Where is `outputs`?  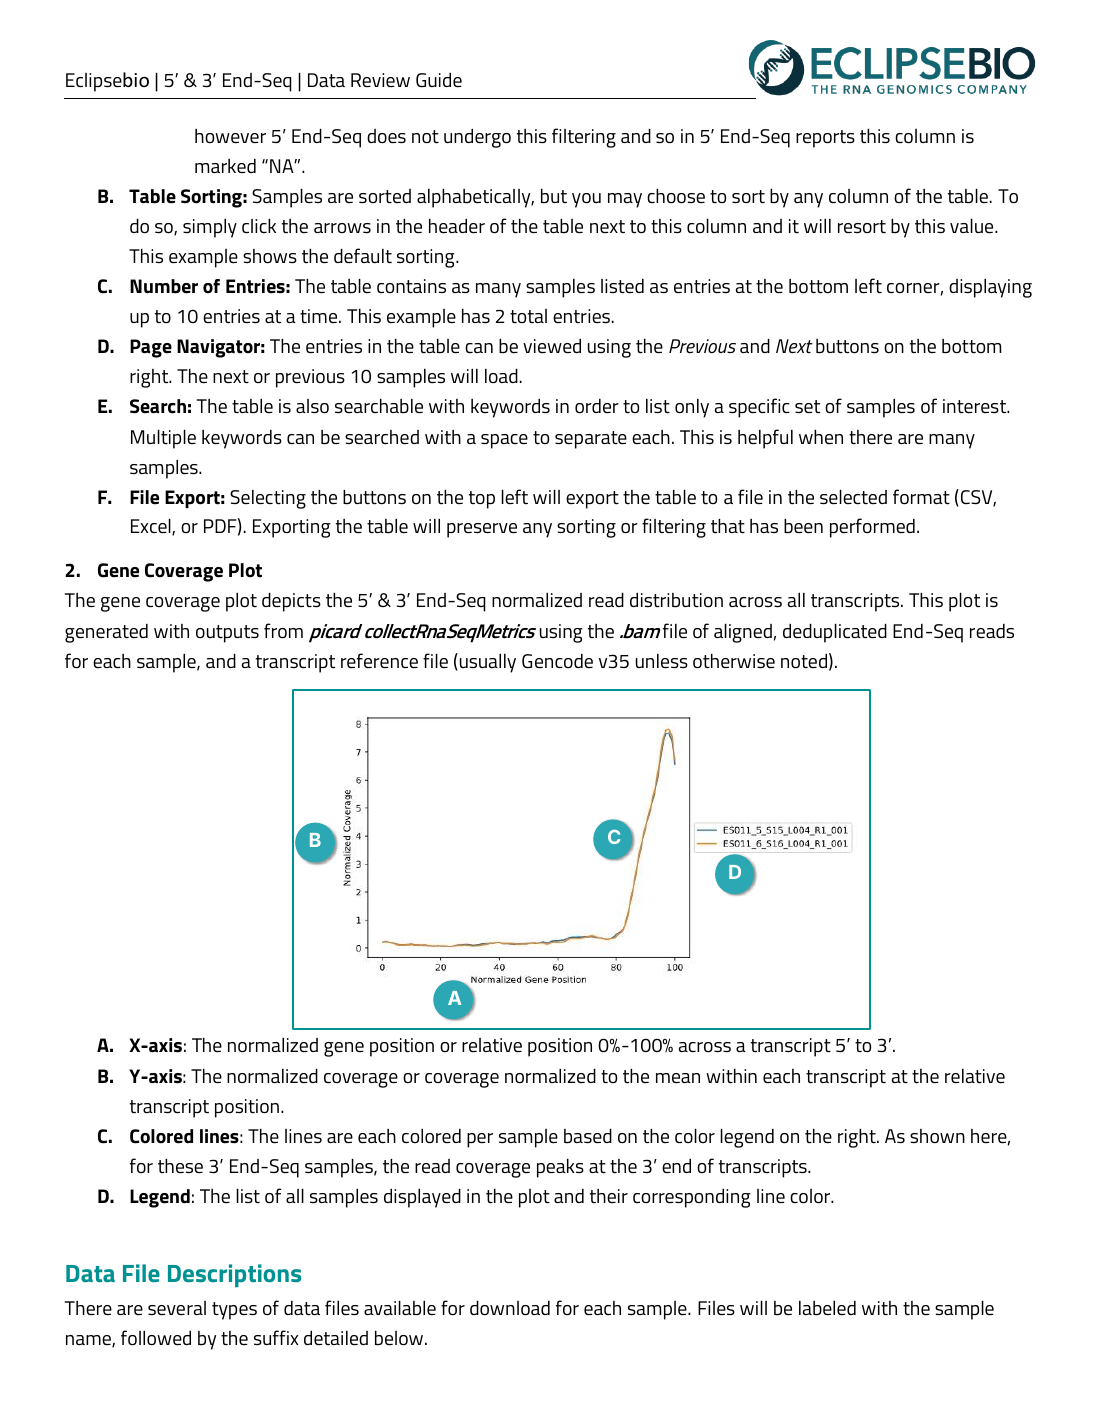 outputs is located at coordinates (227, 634).
